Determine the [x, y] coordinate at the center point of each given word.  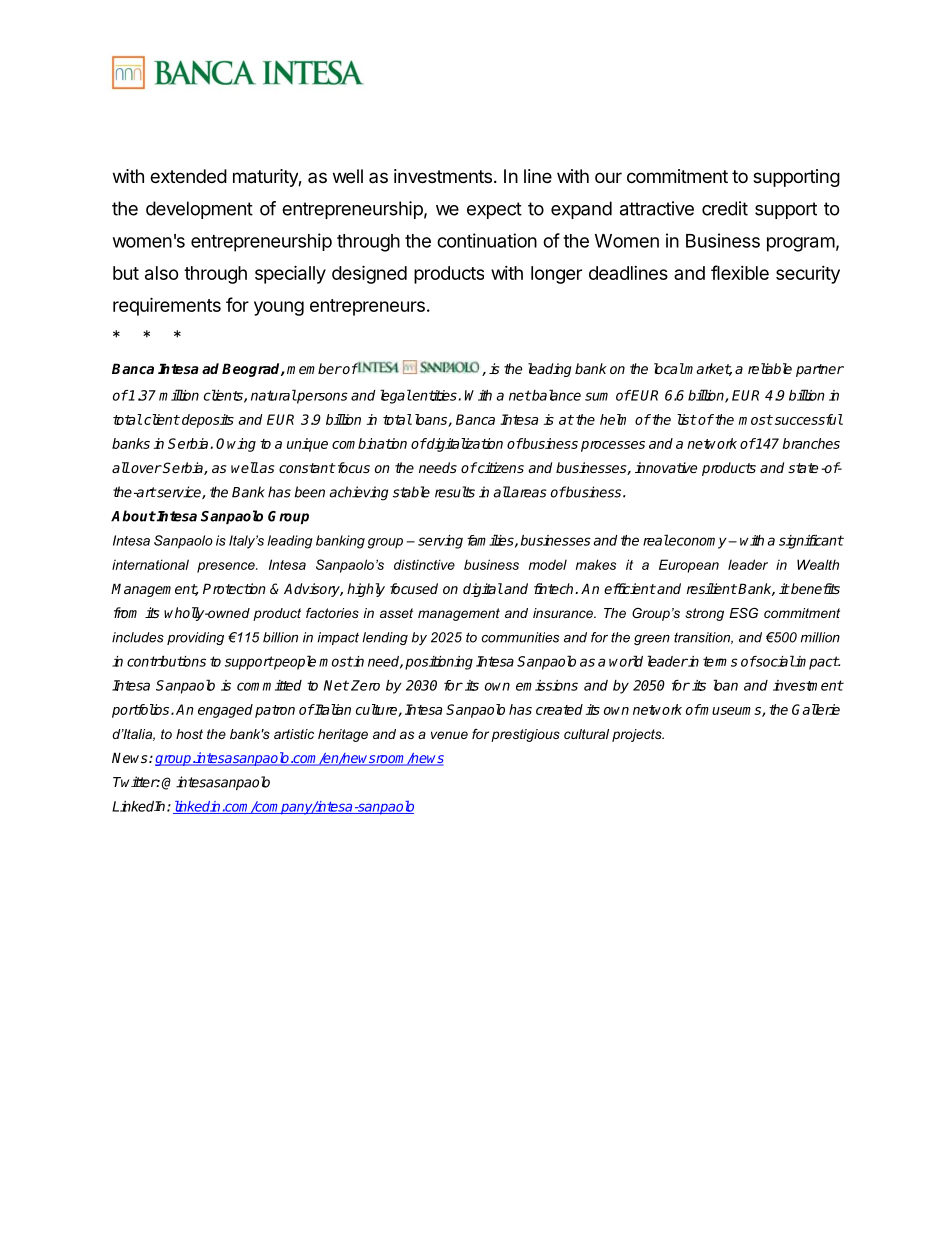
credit [725, 208]
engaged [225, 711]
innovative [666, 467]
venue [449, 735]
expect [494, 210]
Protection [234, 588]
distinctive [424, 564]
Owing [236, 445]
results [455, 492]
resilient [712, 588]
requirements [167, 306]
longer [556, 275]
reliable [770, 368]
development [199, 210]
